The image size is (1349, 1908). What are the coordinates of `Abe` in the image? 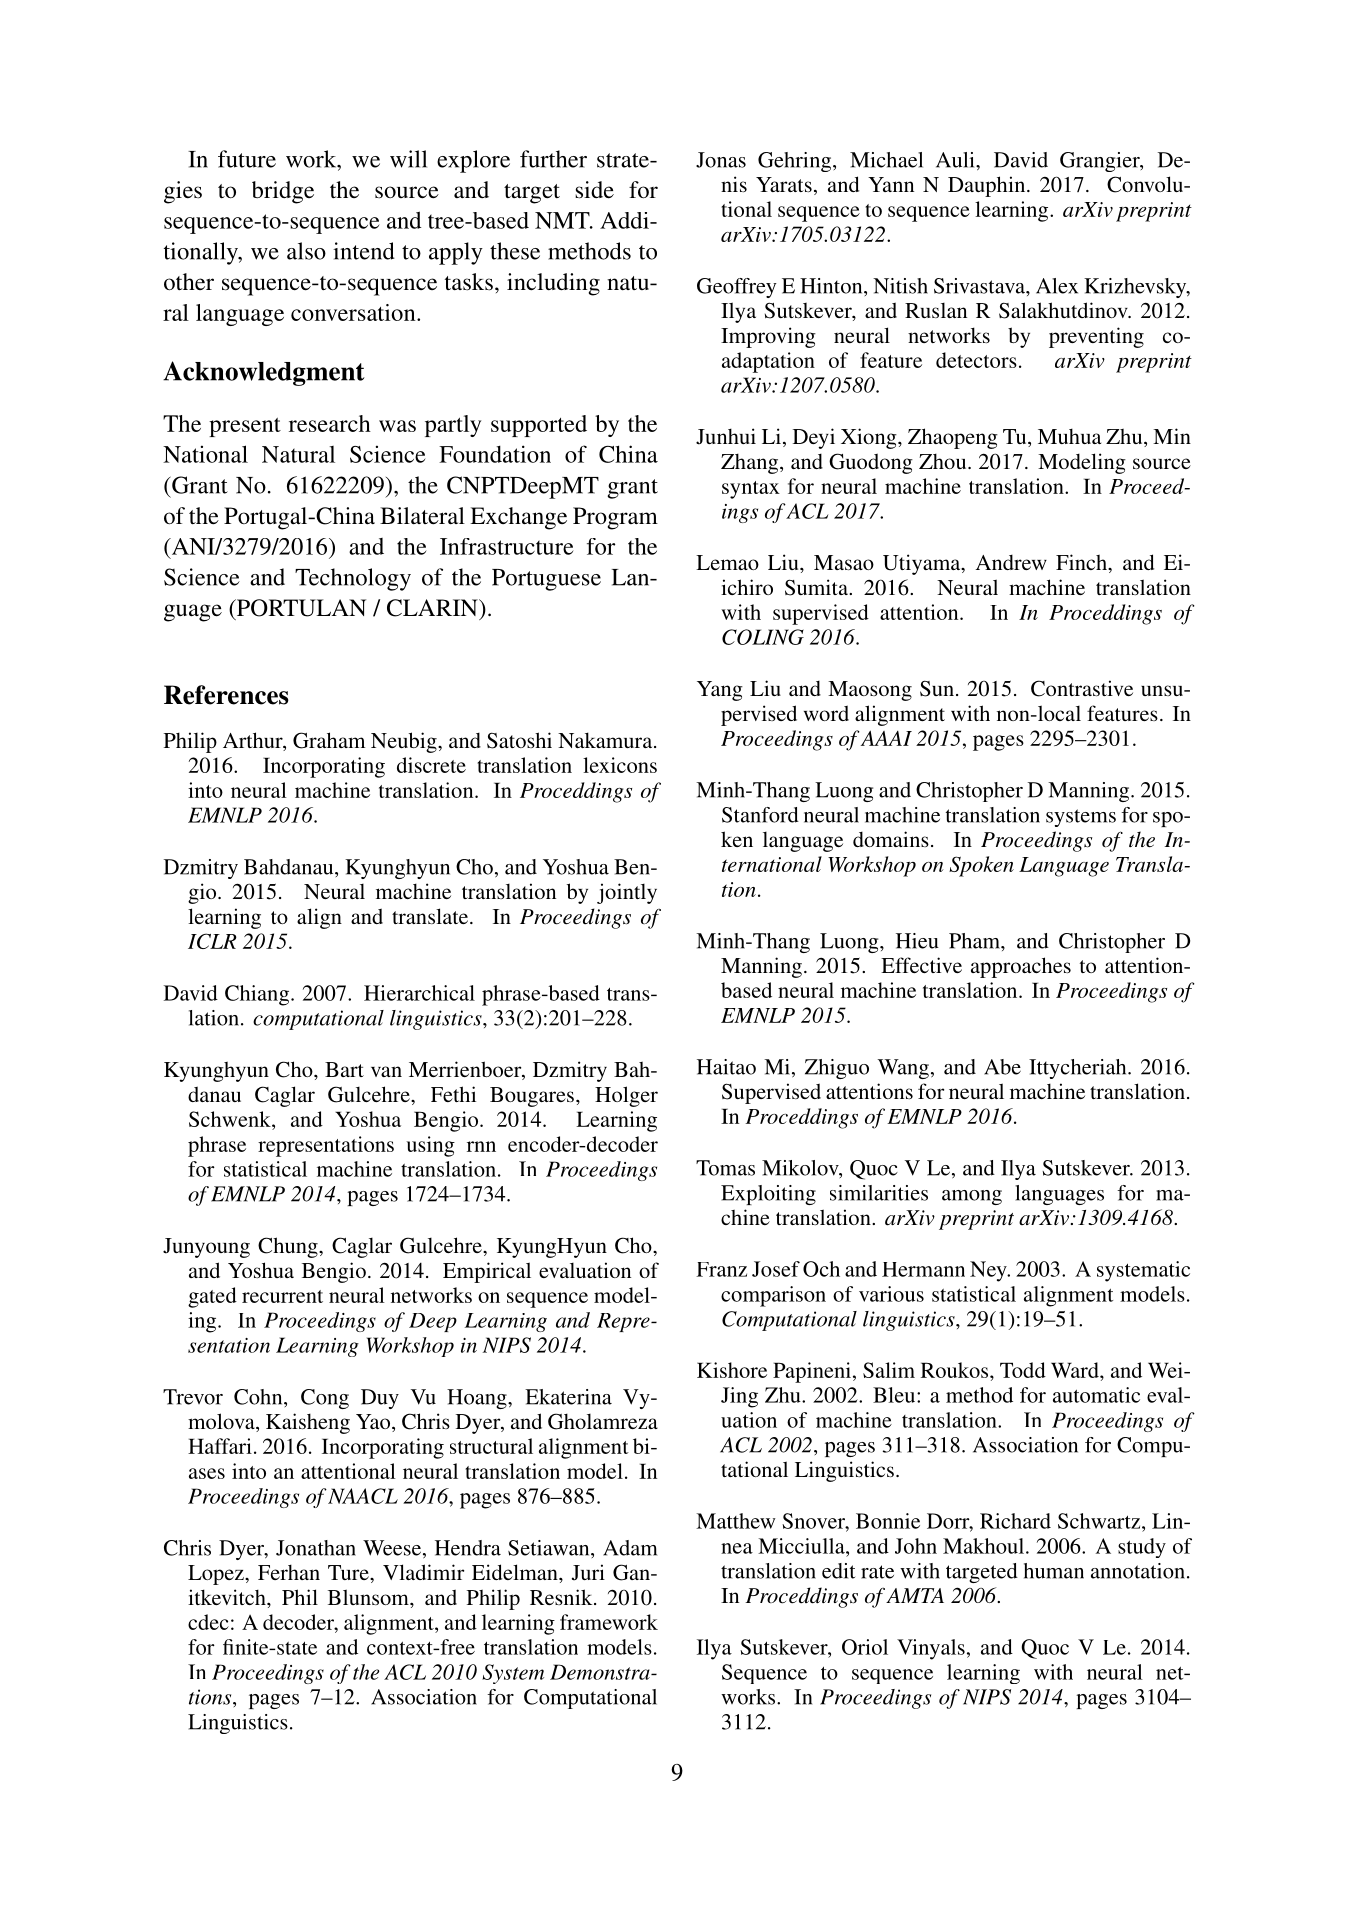 It's located at (1002, 1067).
